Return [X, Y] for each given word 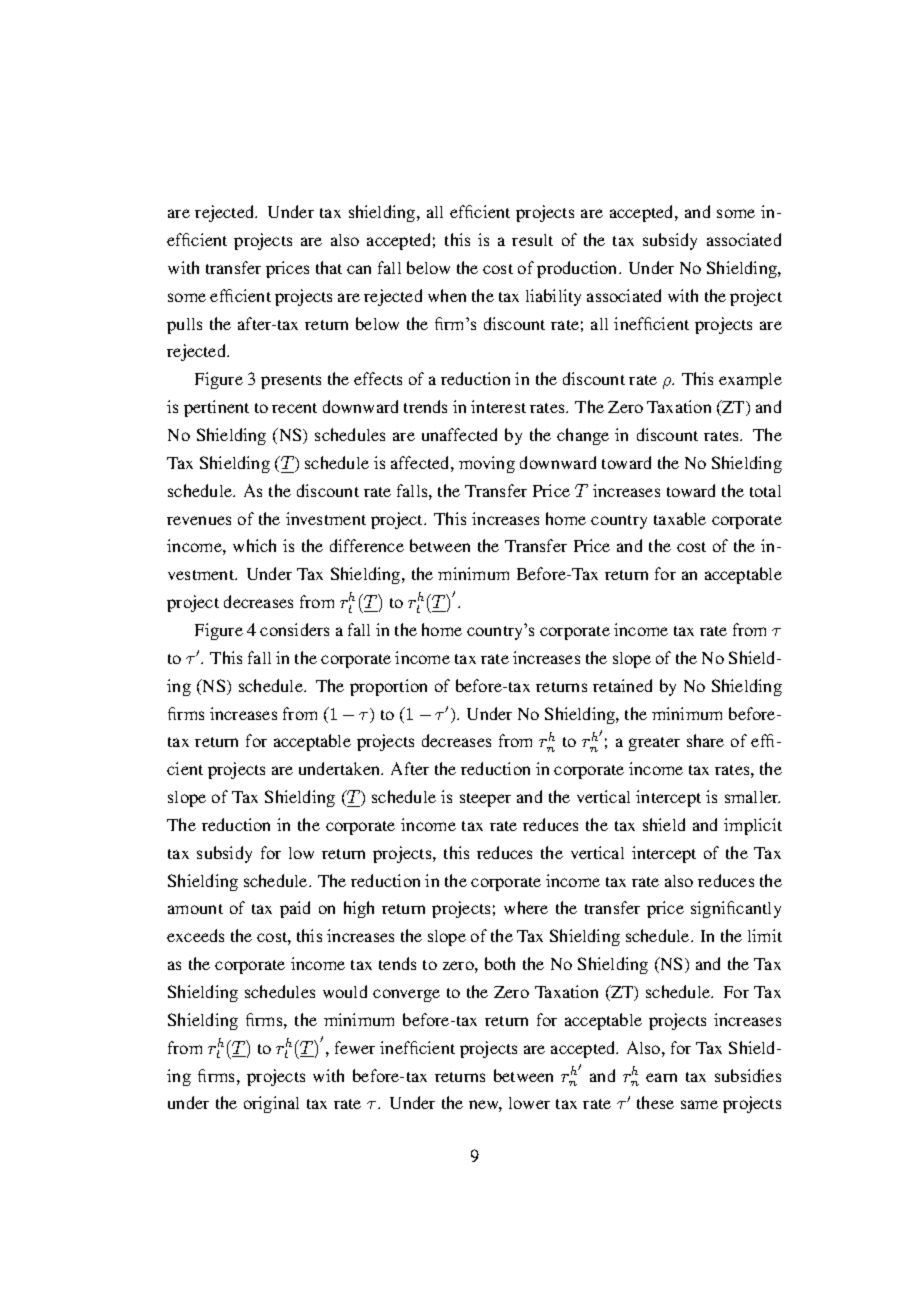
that [329, 267]
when [447, 295]
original [271, 1104]
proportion [388, 687]
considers [294, 629]
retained [622, 685]
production [578, 269]
